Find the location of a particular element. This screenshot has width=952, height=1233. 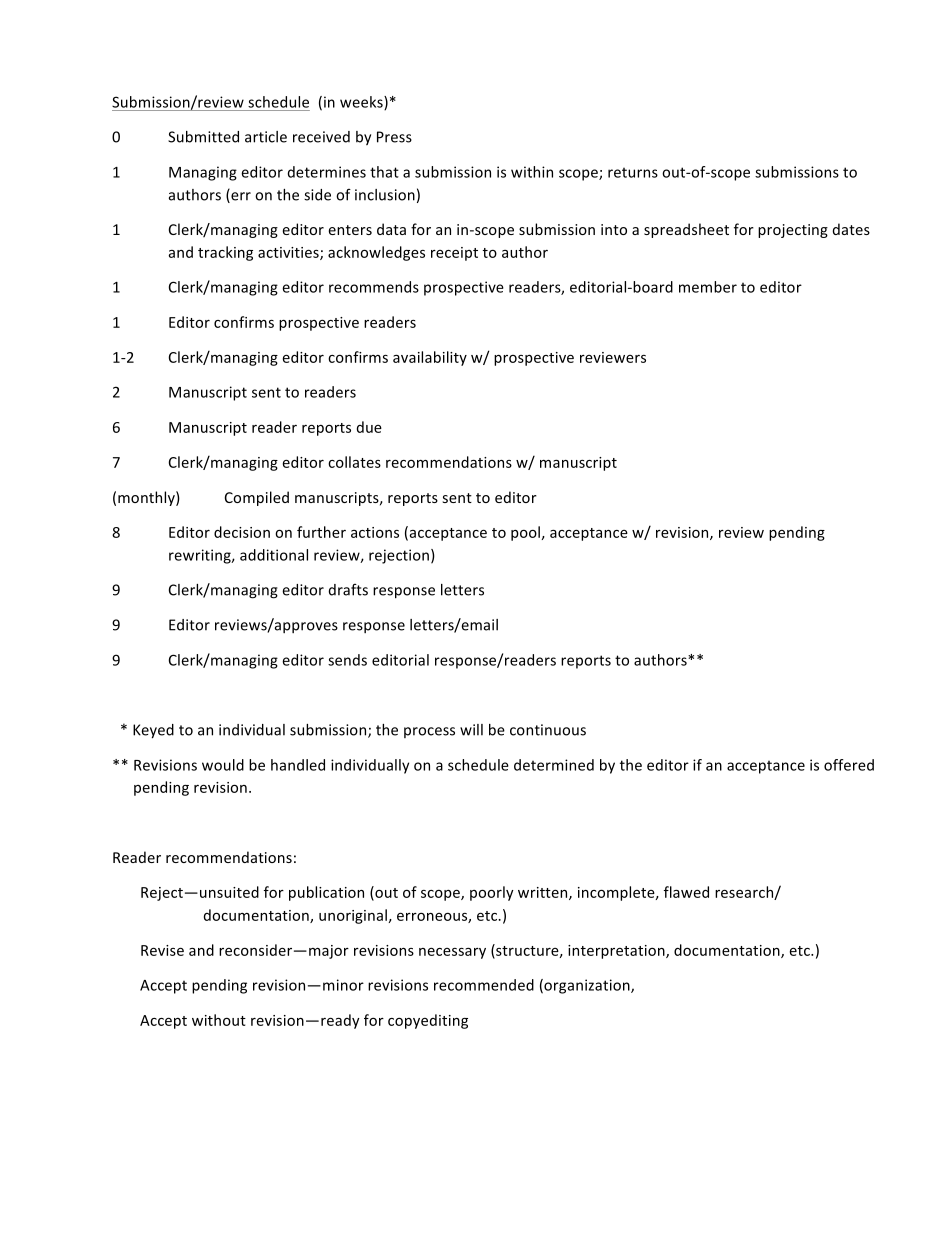

determined is located at coordinates (554, 765).
